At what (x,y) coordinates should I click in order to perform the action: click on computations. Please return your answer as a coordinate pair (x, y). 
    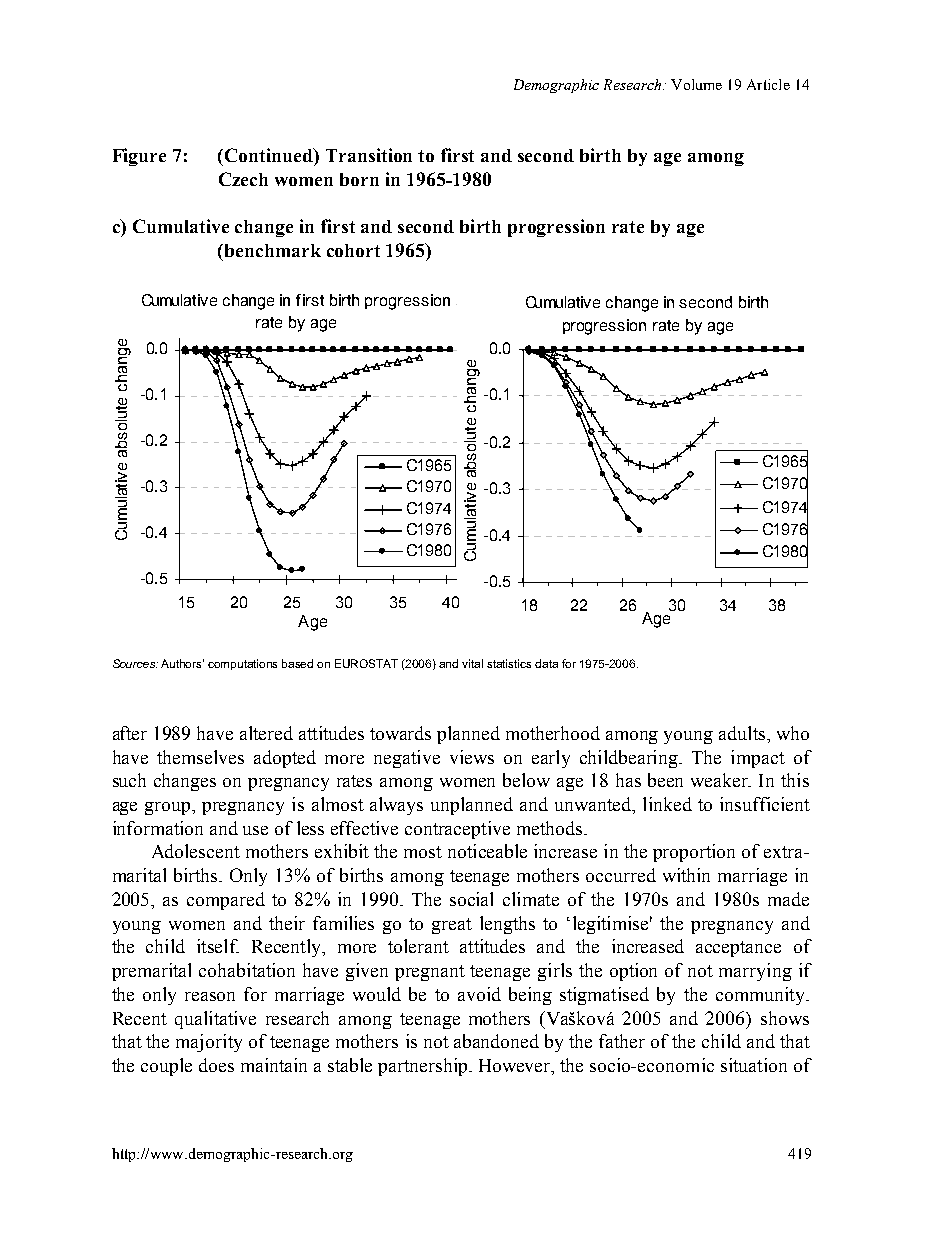
    Looking at the image, I should click on (242, 664).
